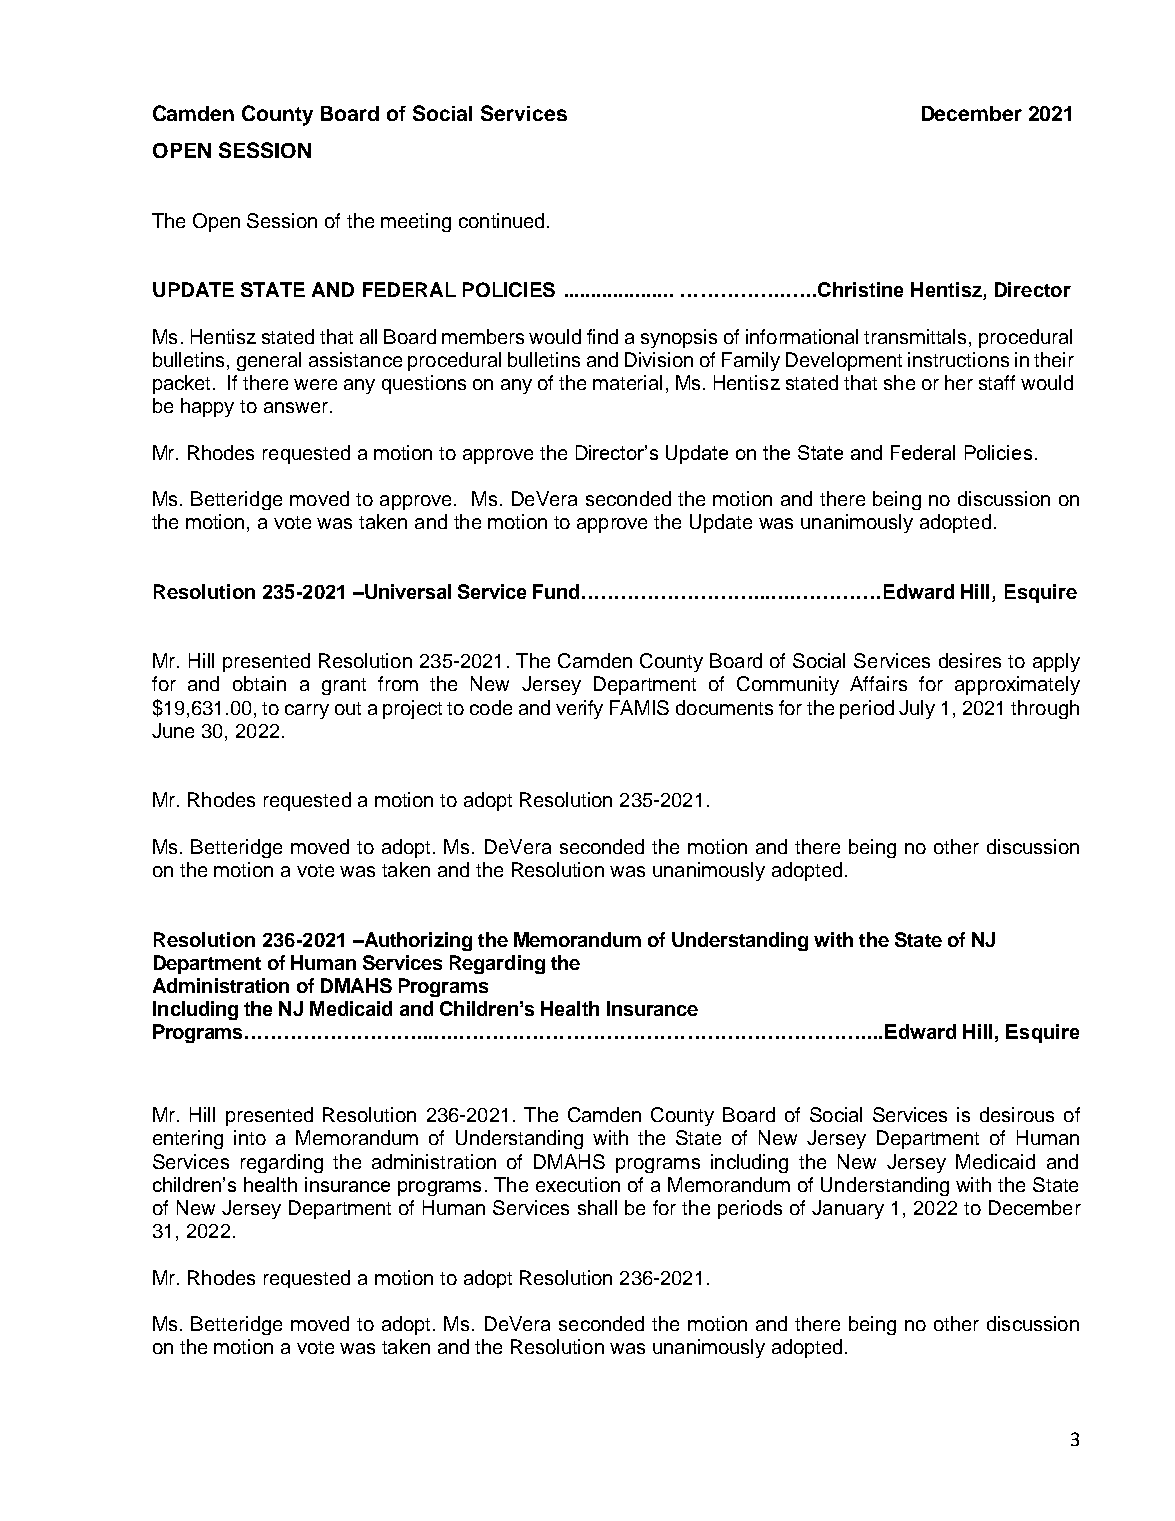  What do you see at coordinates (417, 941) in the screenshot?
I see `Authorizing` at bounding box center [417, 941].
